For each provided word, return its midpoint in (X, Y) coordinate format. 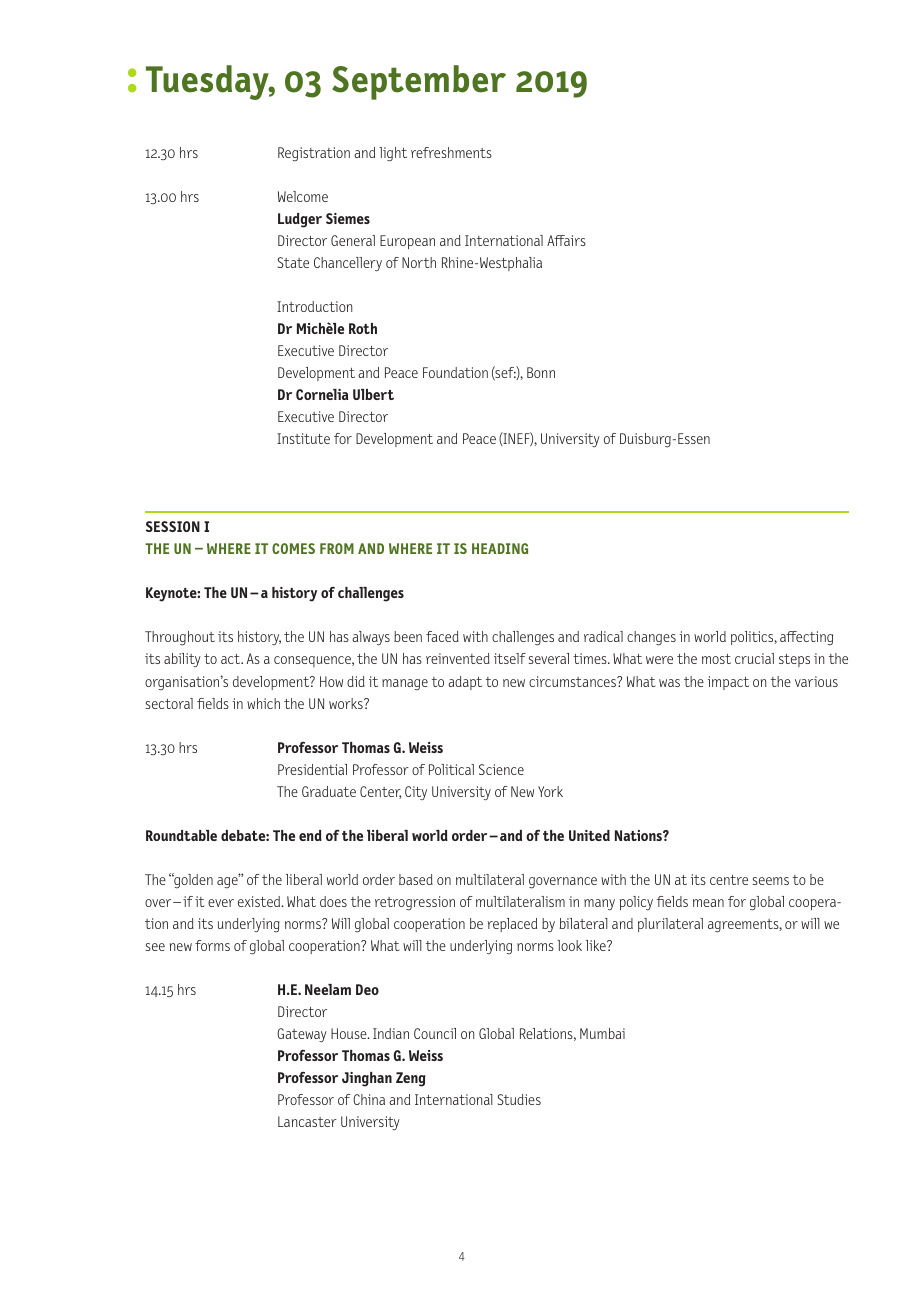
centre (729, 880)
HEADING (500, 548)
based (416, 879)
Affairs (566, 240)
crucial (754, 658)
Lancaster (307, 1121)
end (310, 835)
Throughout (180, 638)
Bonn (541, 372)
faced (442, 636)
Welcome (303, 196)
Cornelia (322, 394)
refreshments (451, 152)
